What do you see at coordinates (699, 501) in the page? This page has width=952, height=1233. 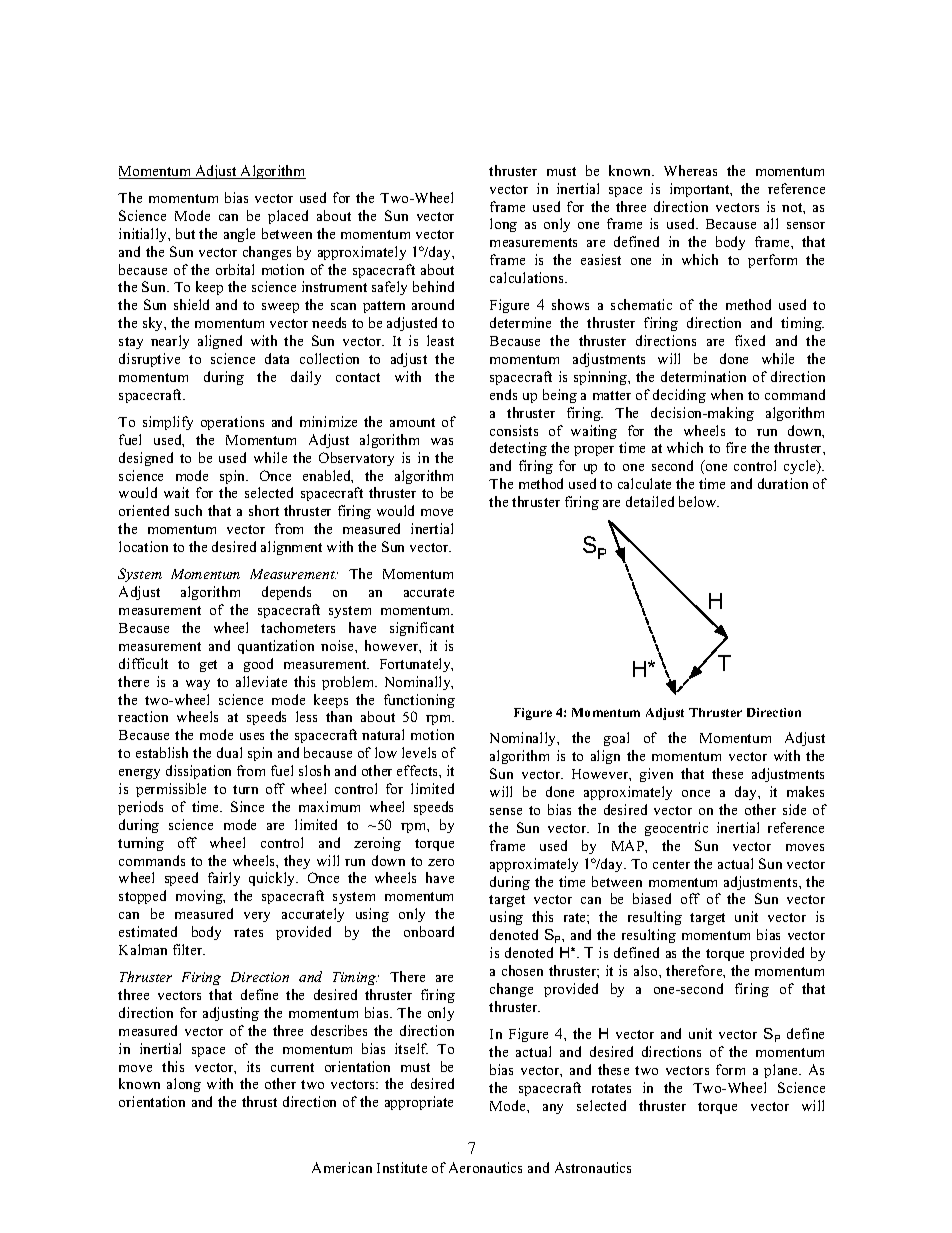 I see `below` at bounding box center [699, 501].
